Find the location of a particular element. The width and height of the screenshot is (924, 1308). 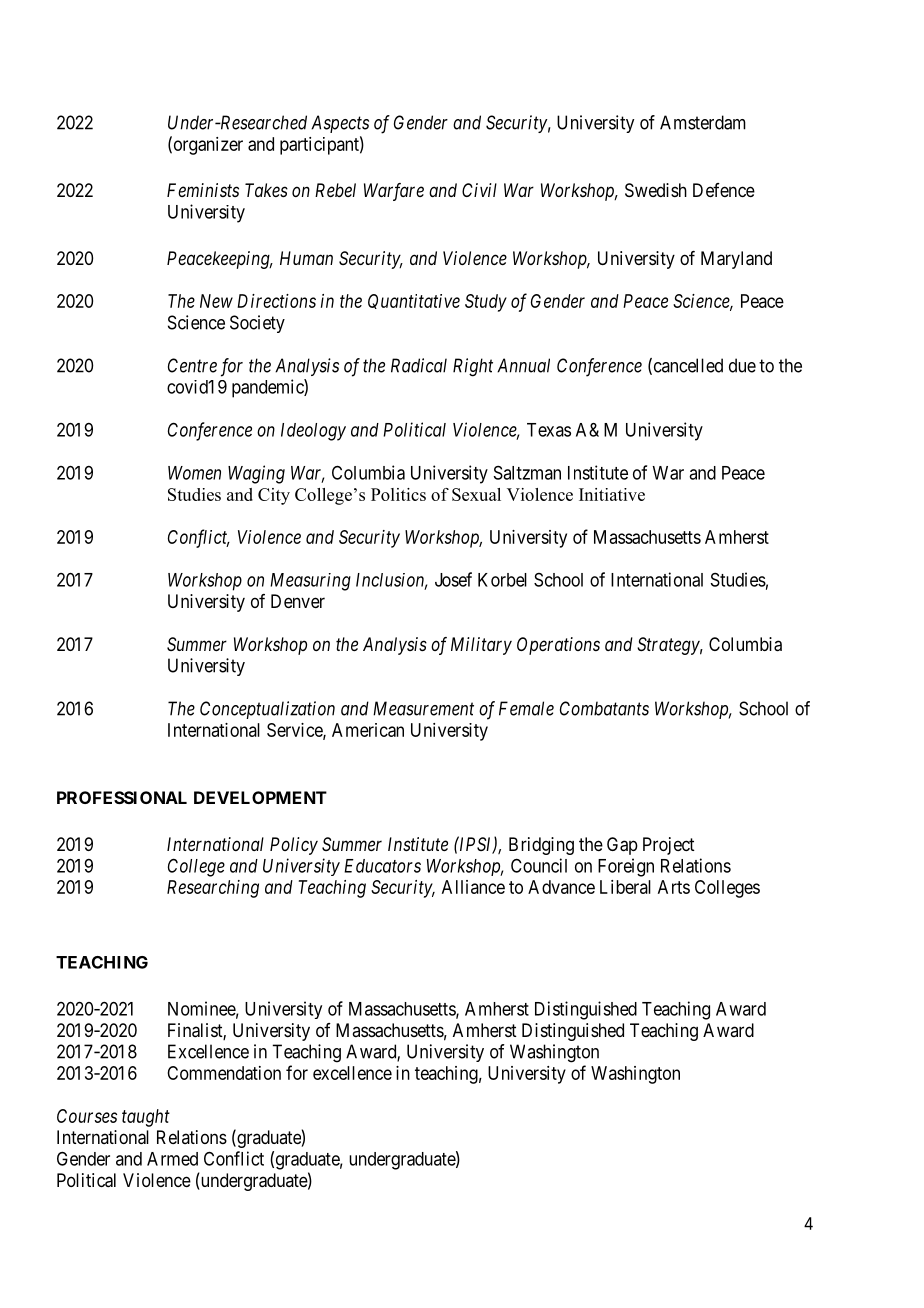

Feminists is located at coordinates (203, 190).
